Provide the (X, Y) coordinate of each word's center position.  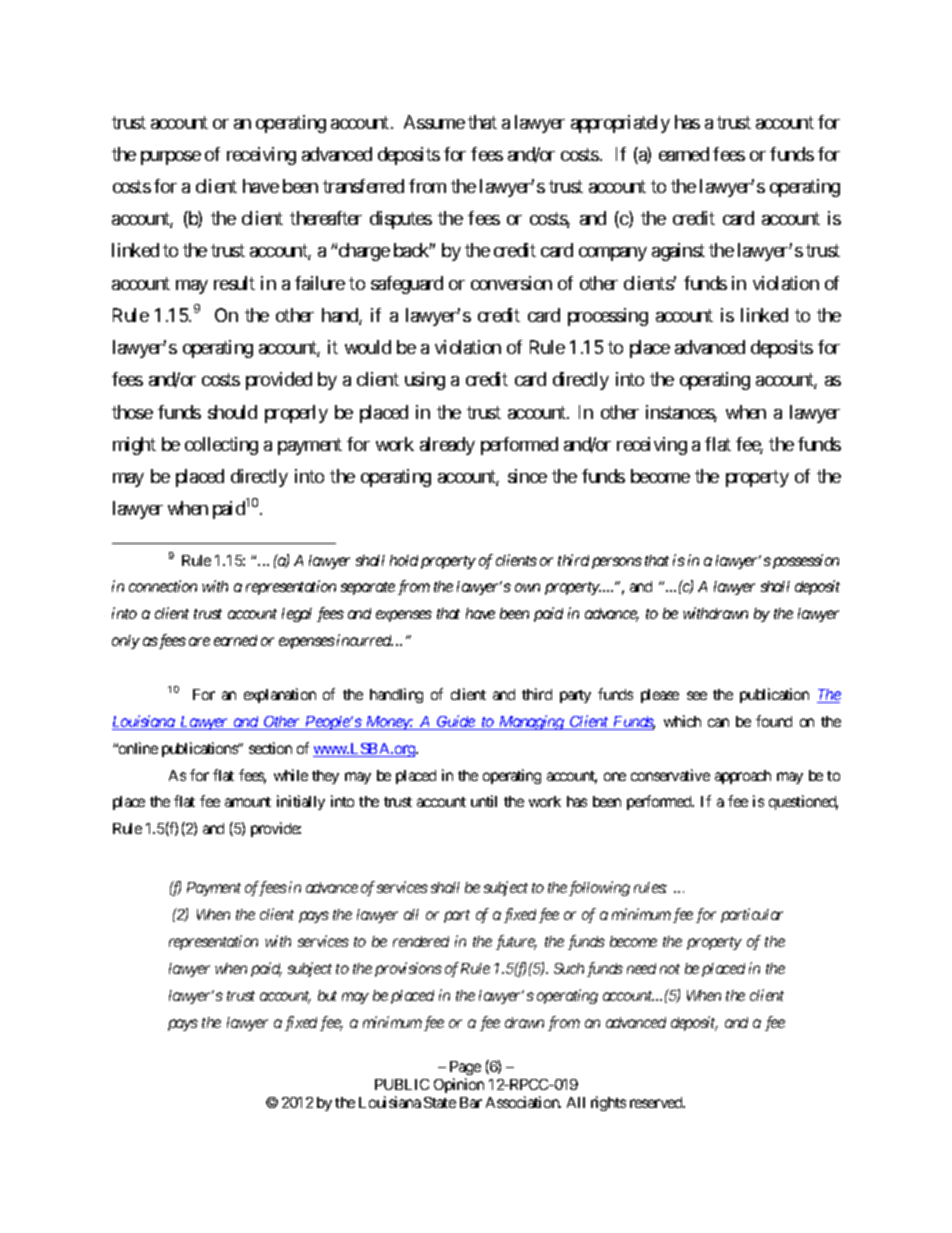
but (327, 995)
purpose (171, 158)
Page (465, 1070)
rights (608, 1103)
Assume (434, 122)
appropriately (620, 124)
